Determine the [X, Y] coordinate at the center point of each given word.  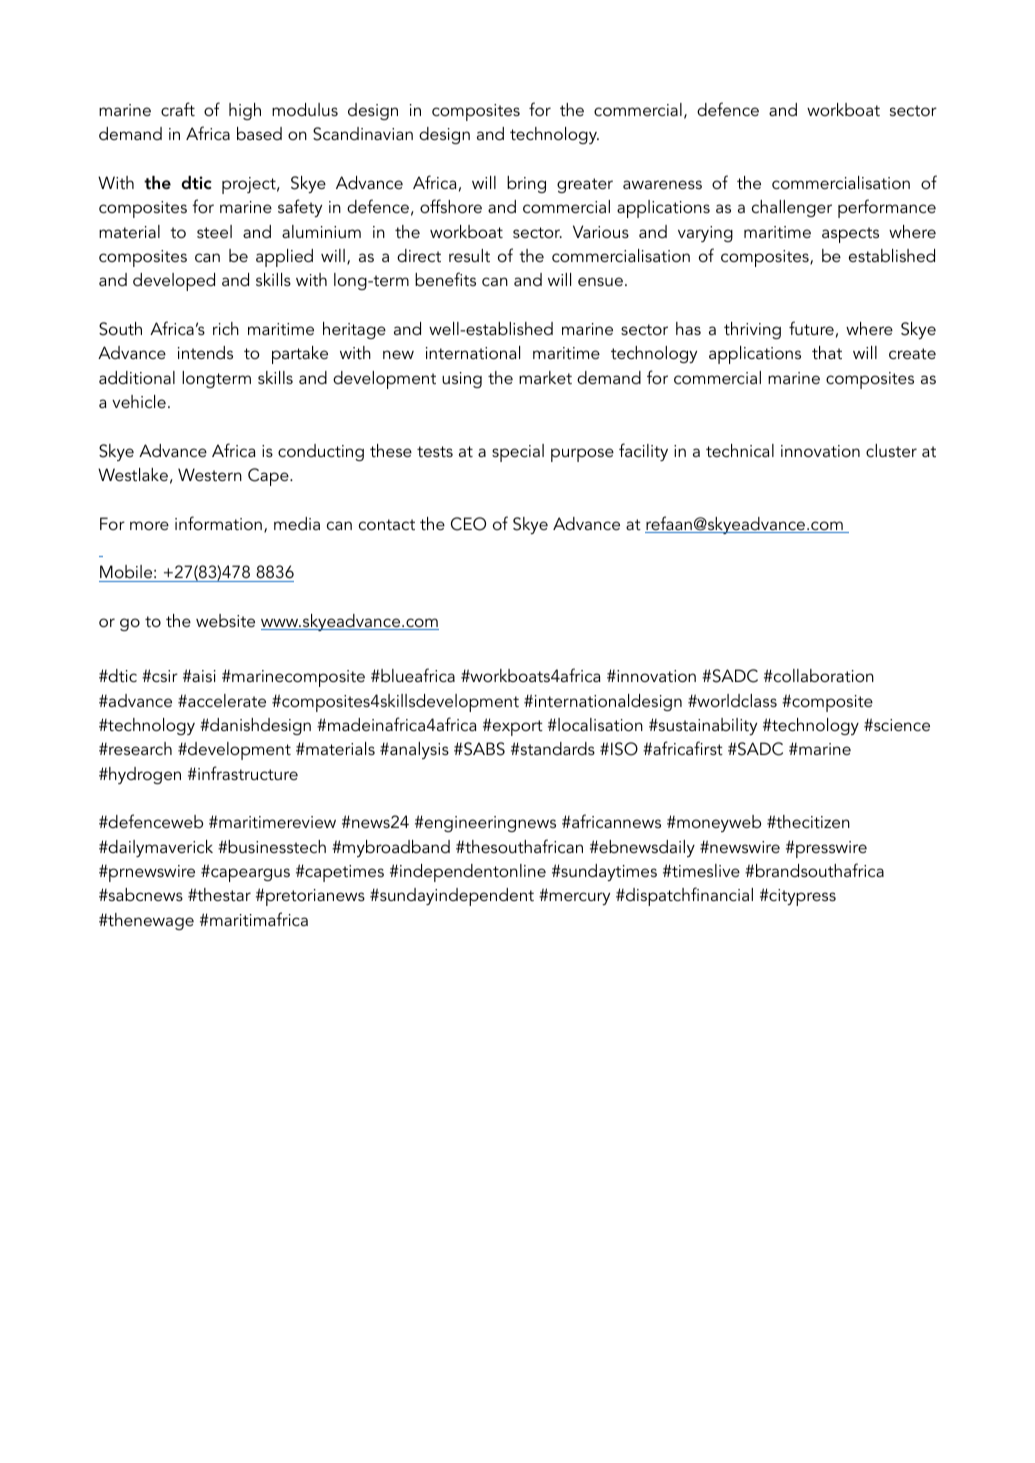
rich [226, 328]
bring [526, 184]
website [225, 620]
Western [210, 474]
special [518, 453]
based [259, 133]
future [811, 328]
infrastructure [247, 773]
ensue [600, 281]
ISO [624, 749]
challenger [792, 208]
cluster [891, 450]
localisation [599, 724]
